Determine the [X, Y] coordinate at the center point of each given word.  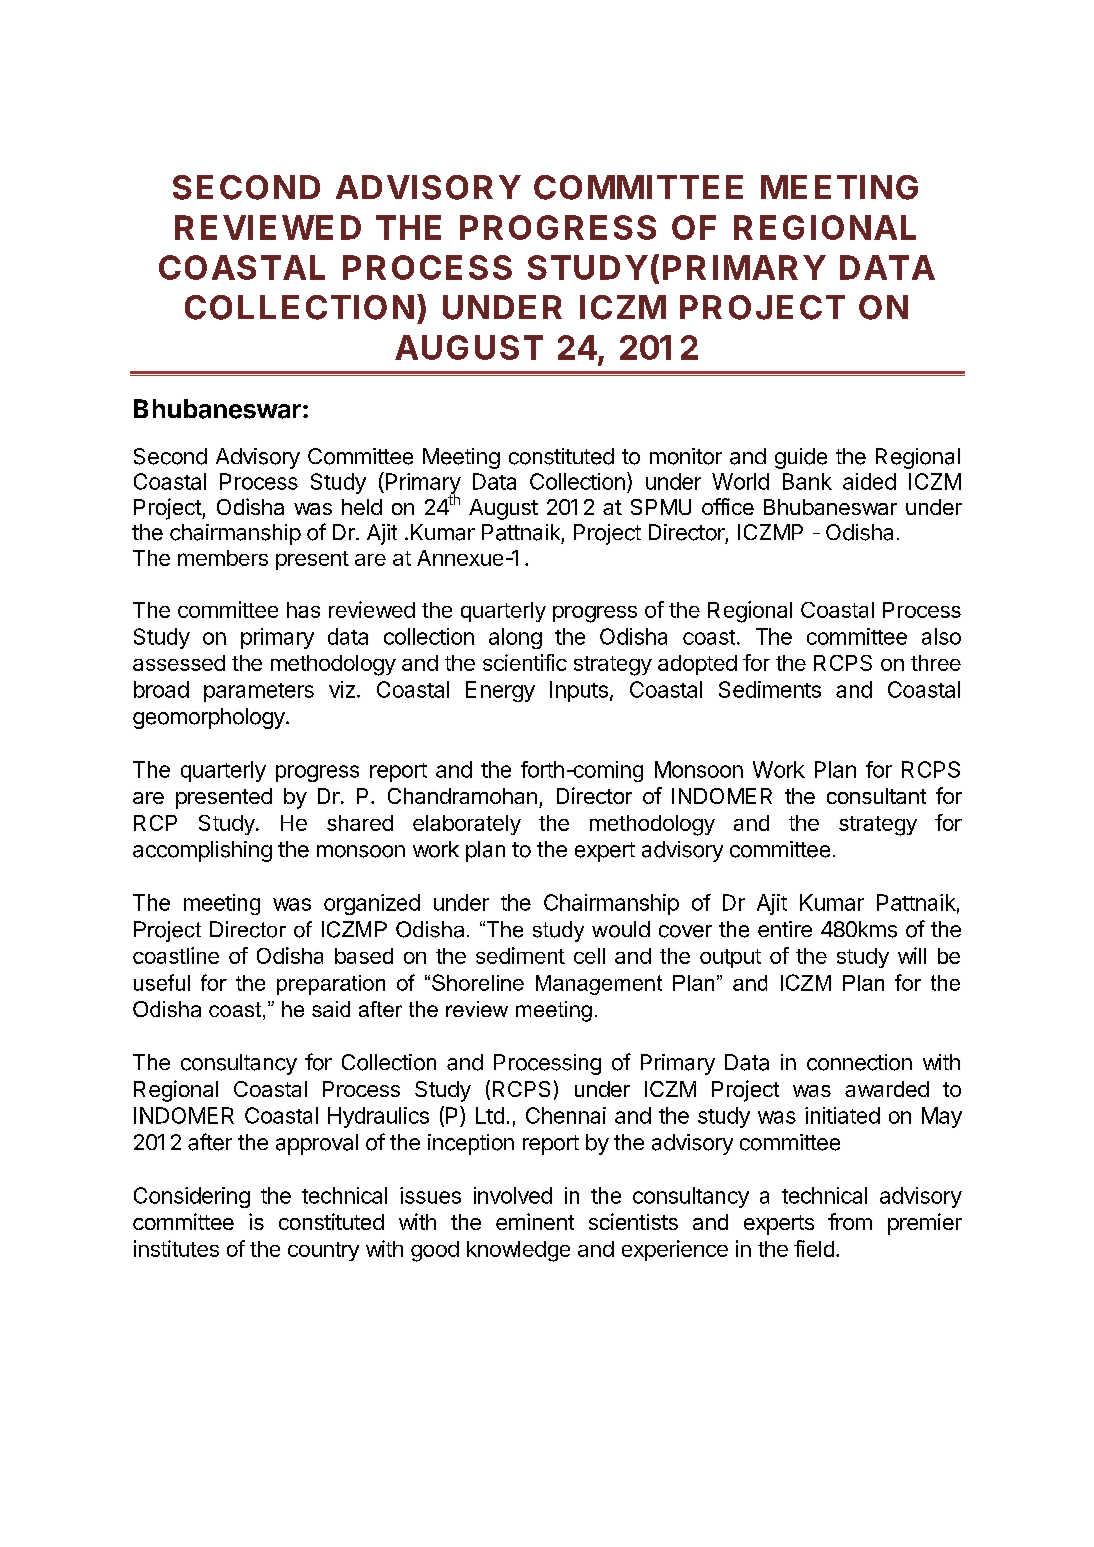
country [323, 1251]
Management [599, 985]
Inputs [579, 691]
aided [869, 481]
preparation [331, 985]
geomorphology [210, 718]
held [362, 507]
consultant [876, 796]
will [912, 955]
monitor [686, 456]
